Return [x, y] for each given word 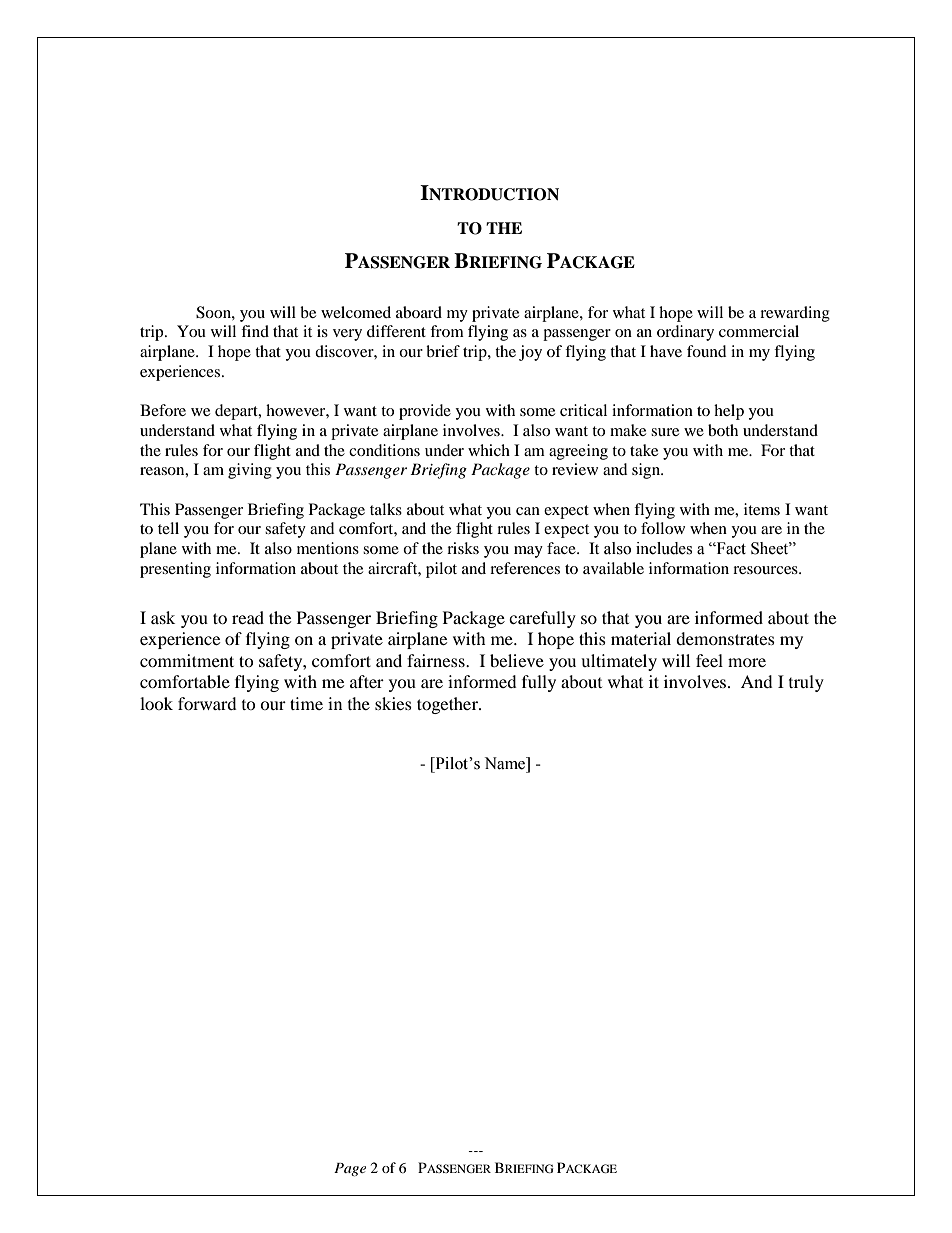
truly [806, 683]
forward [207, 703]
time [306, 703]
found [706, 351]
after [367, 681]
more [747, 662]
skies [393, 703]
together [448, 705]
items [762, 509]
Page [350, 1169]
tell [168, 528]
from [447, 331]
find [255, 331]
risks [463, 548]
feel [709, 660]
